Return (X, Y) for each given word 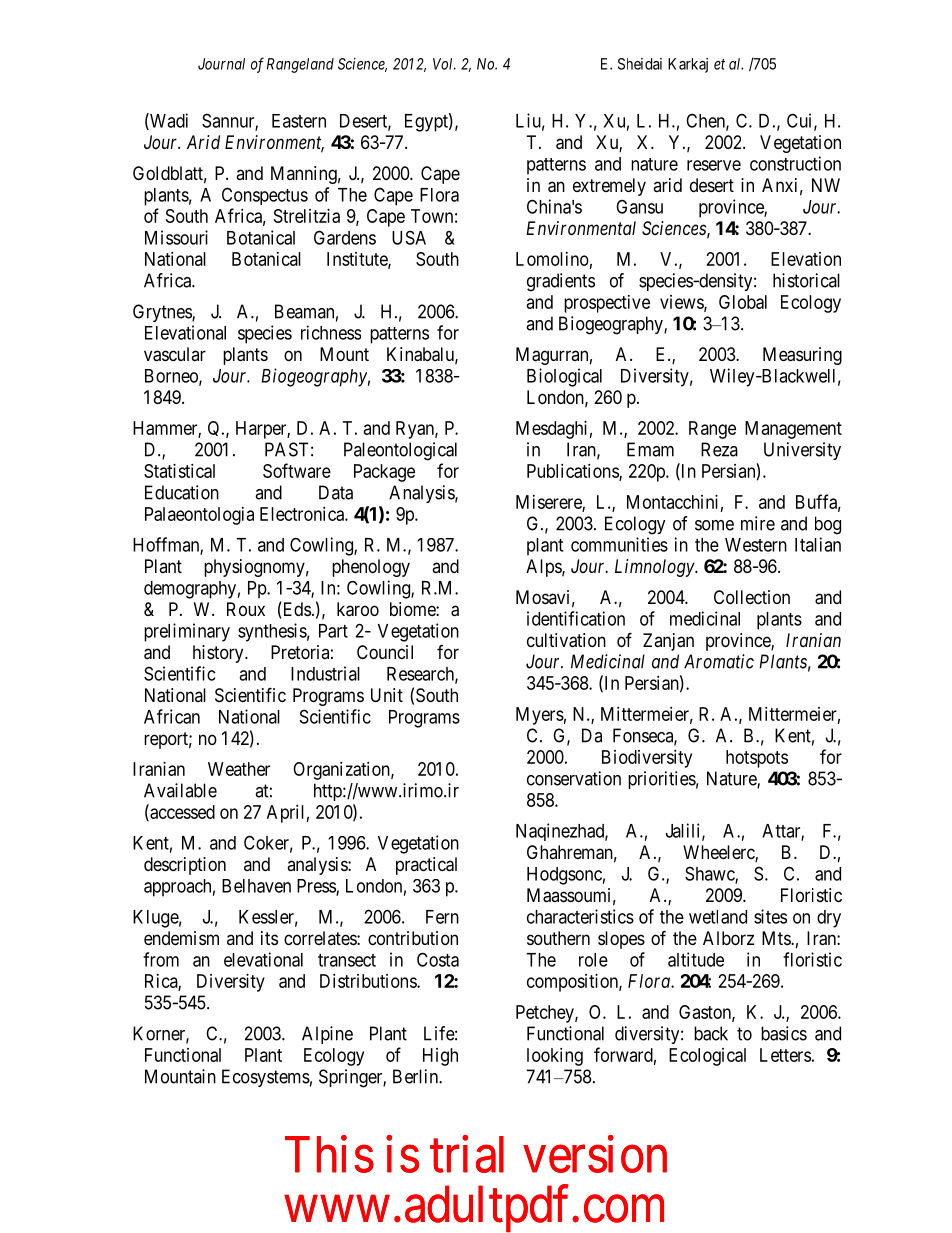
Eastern (299, 121)
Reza (719, 449)
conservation (574, 778)
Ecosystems (266, 1078)
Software (297, 470)
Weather (239, 769)
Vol (444, 64)
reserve (714, 165)
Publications (573, 472)
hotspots (757, 759)
